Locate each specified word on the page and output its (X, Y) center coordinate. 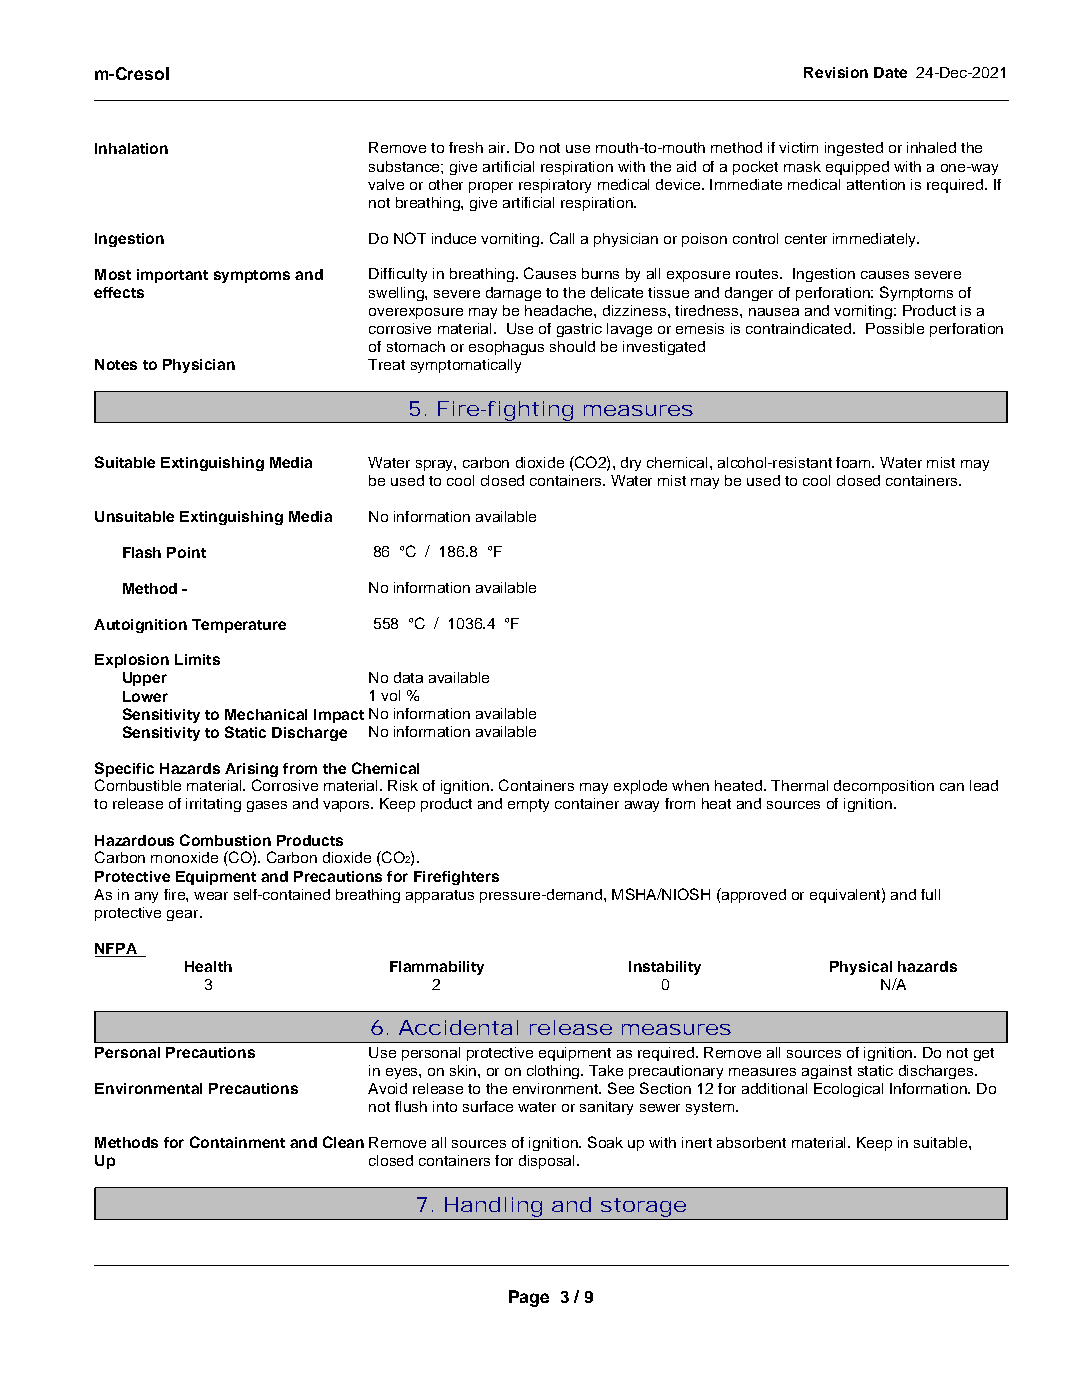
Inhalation (131, 148)
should (572, 346)
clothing (554, 1072)
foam (854, 462)
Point (186, 552)
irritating (213, 805)
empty (528, 805)
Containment (237, 1142)
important (172, 276)
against (827, 1072)
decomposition (884, 787)
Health (208, 966)
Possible (895, 328)
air (498, 147)
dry (631, 464)
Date (890, 72)
